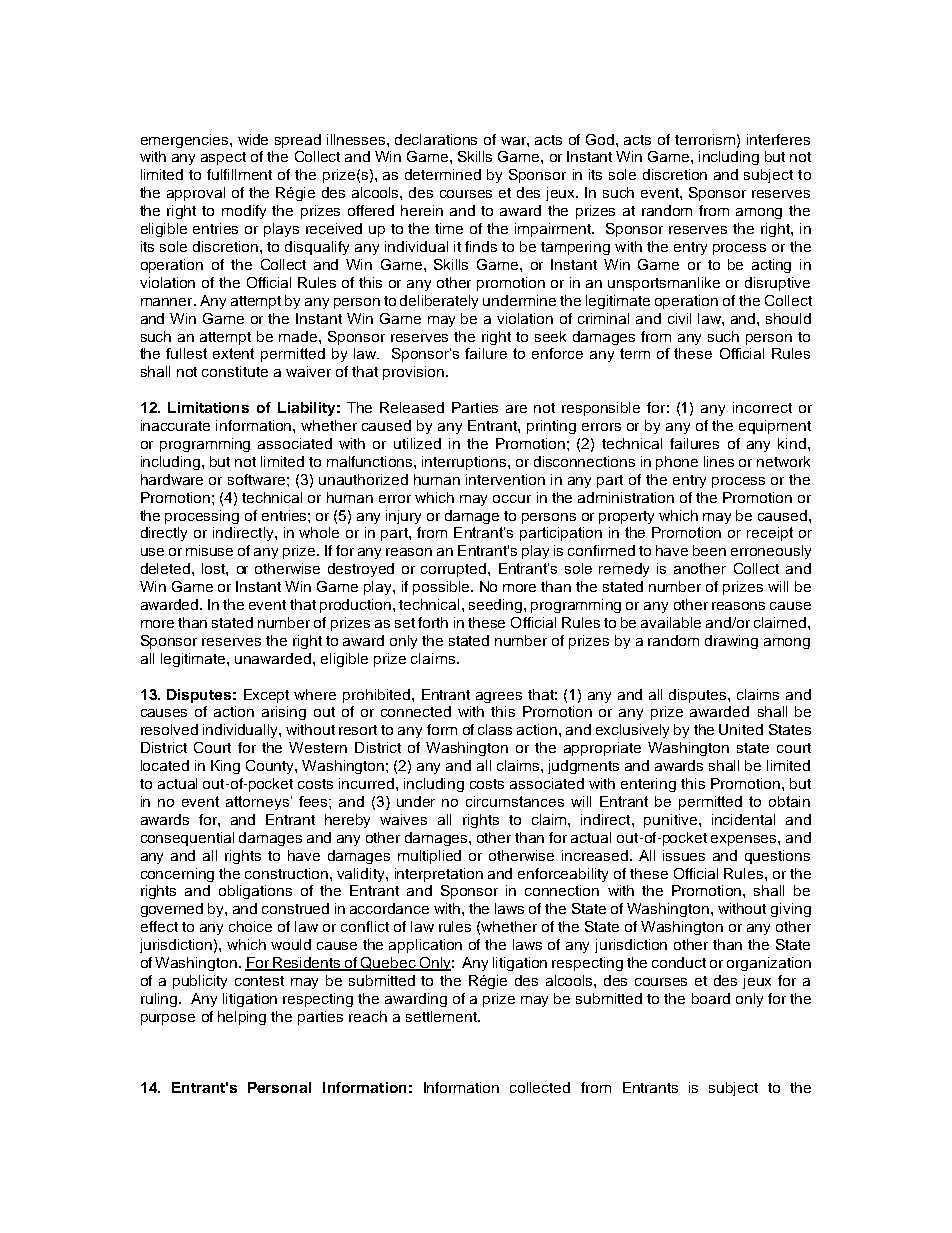 This screenshot has height=1233, width=952. What do you see at coordinates (709, 550) in the screenshot?
I see `been` at bounding box center [709, 550].
